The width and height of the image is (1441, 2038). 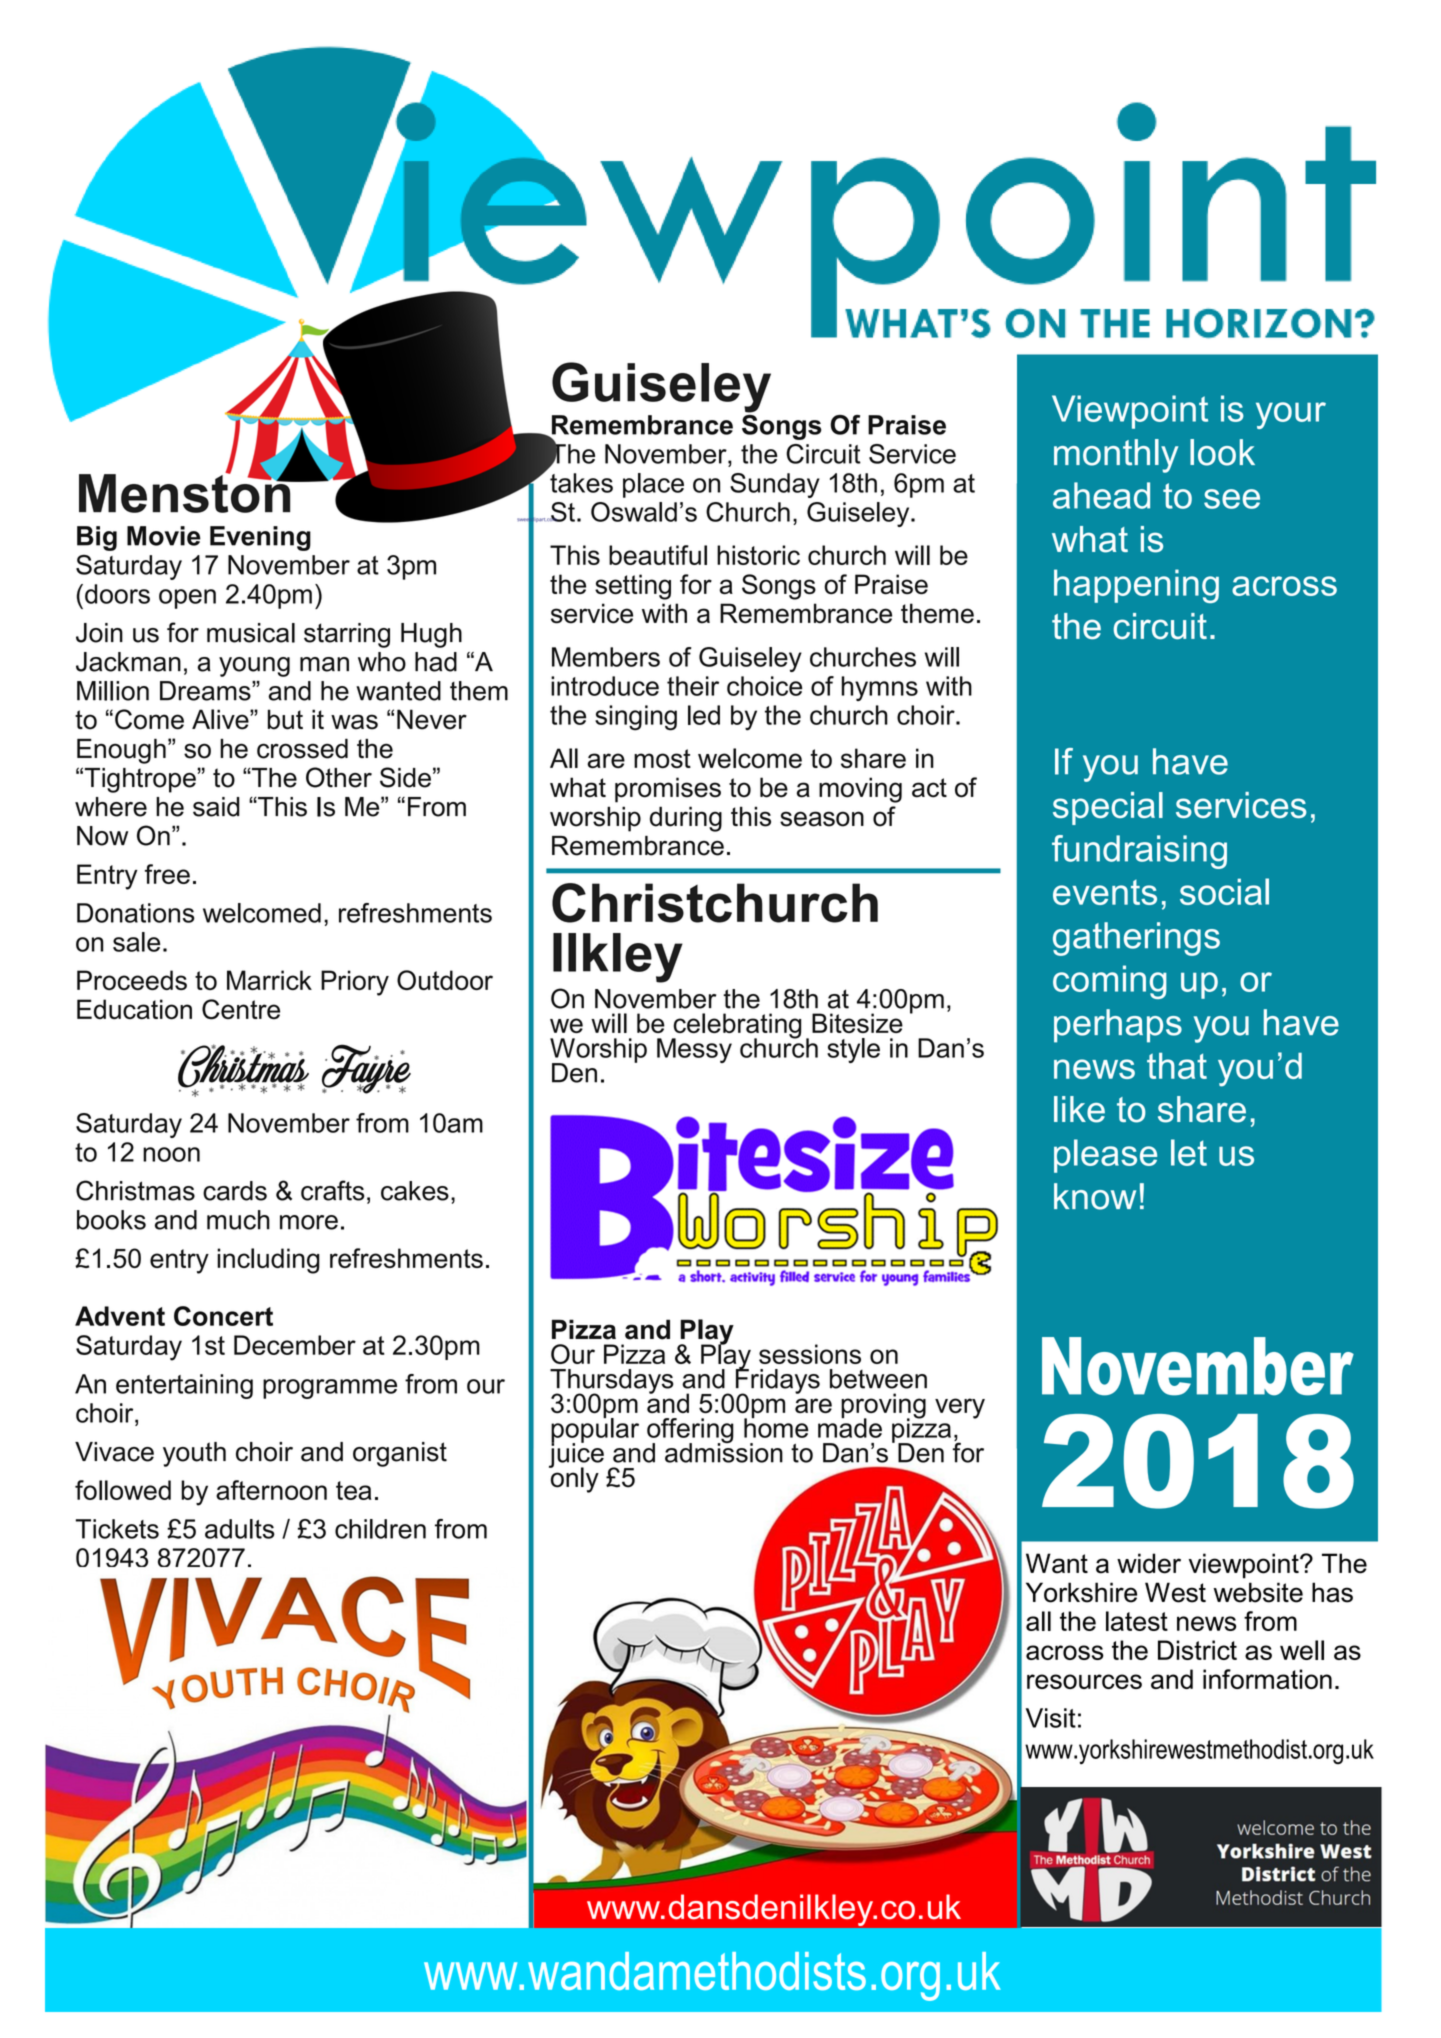 What do you see at coordinates (240, 1529) in the image?
I see `adults` at bounding box center [240, 1529].
